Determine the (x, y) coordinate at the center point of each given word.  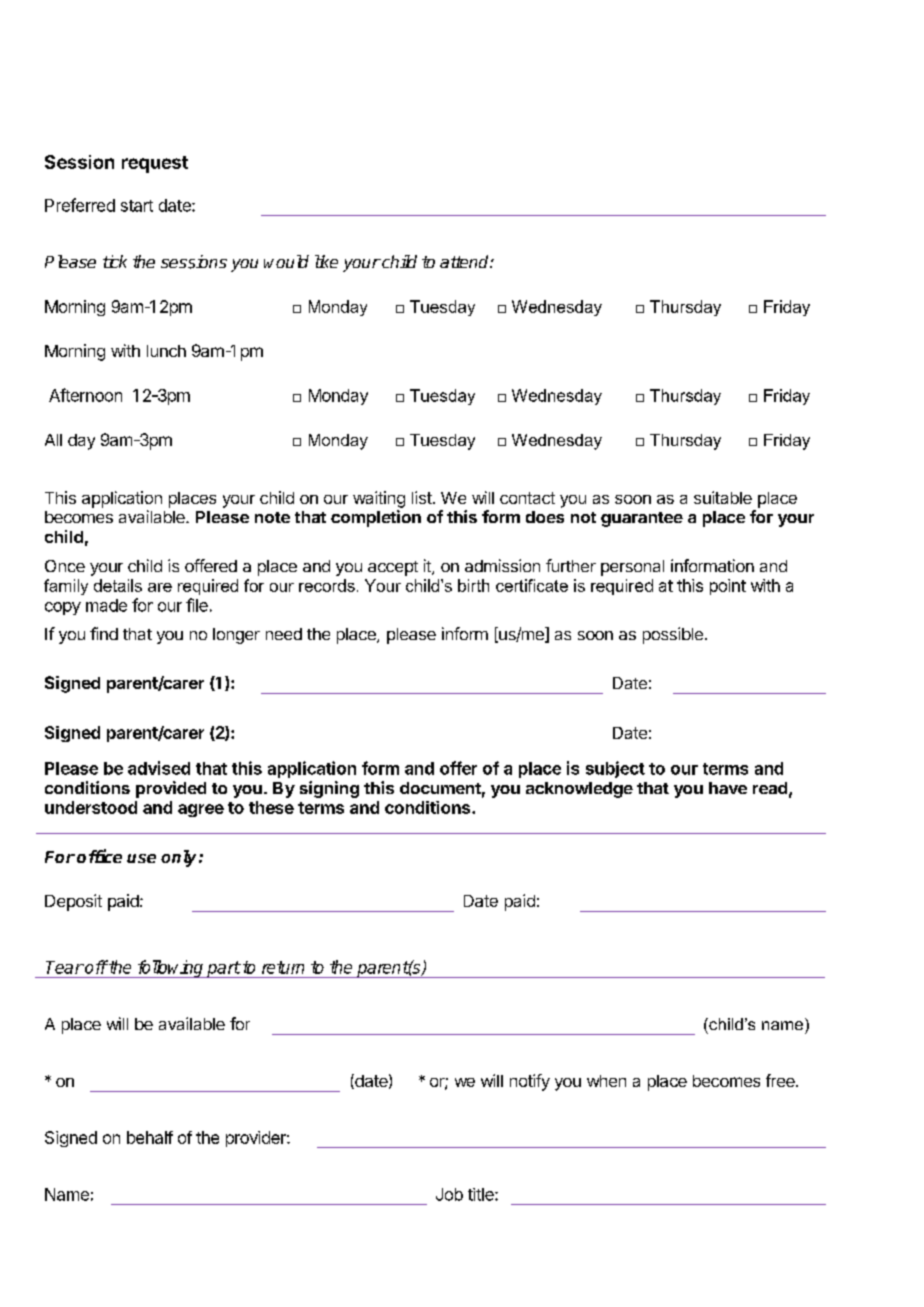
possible (673, 635)
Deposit (73, 902)
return (283, 967)
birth (473, 585)
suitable (723, 497)
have (728, 788)
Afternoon (85, 395)
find (104, 633)
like (326, 261)
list (422, 497)
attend (465, 261)
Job (449, 1194)
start (137, 206)
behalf (150, 1137)
